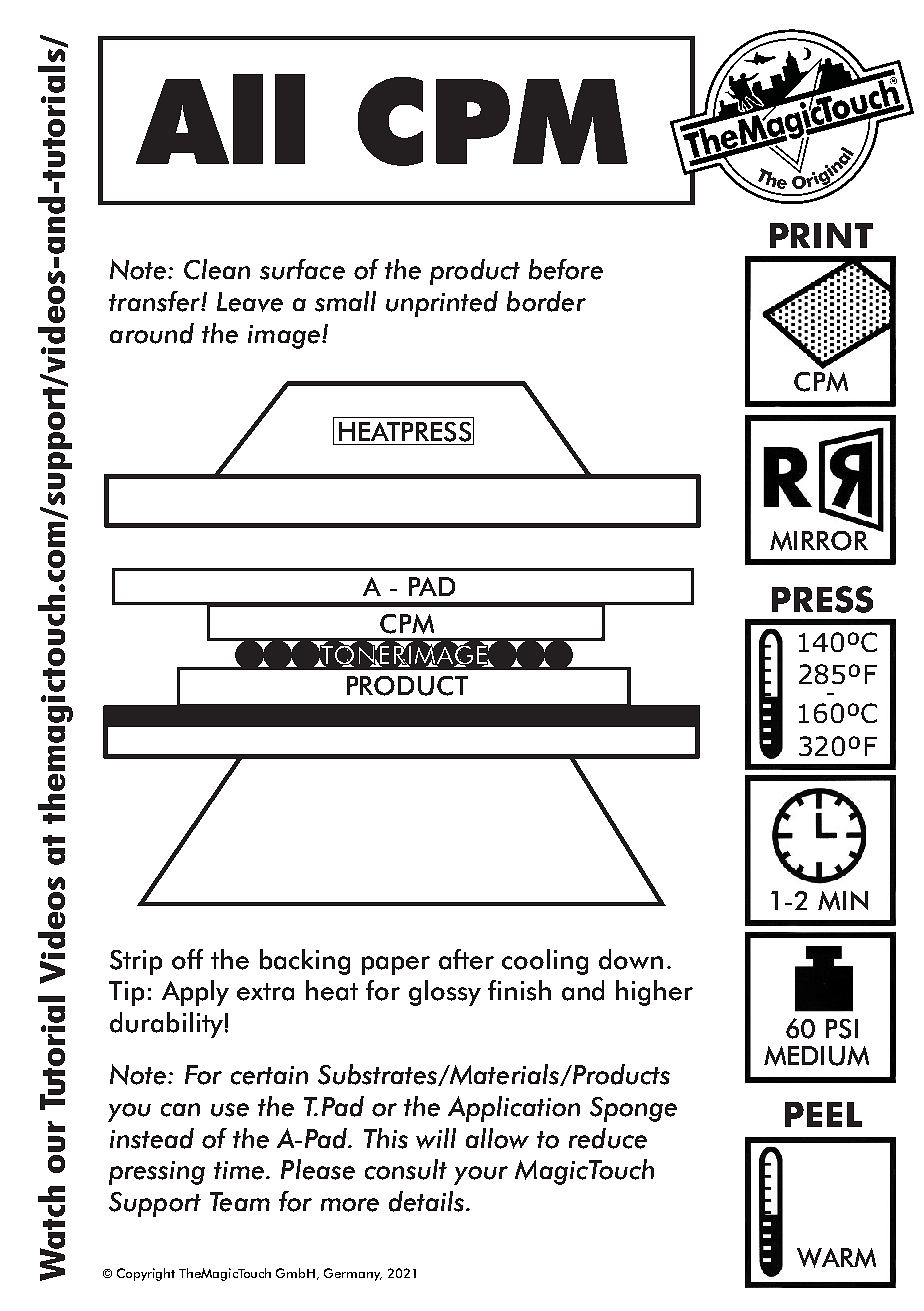 This page has height=1311, width=924. I want to click on before, so click(566, 269).
